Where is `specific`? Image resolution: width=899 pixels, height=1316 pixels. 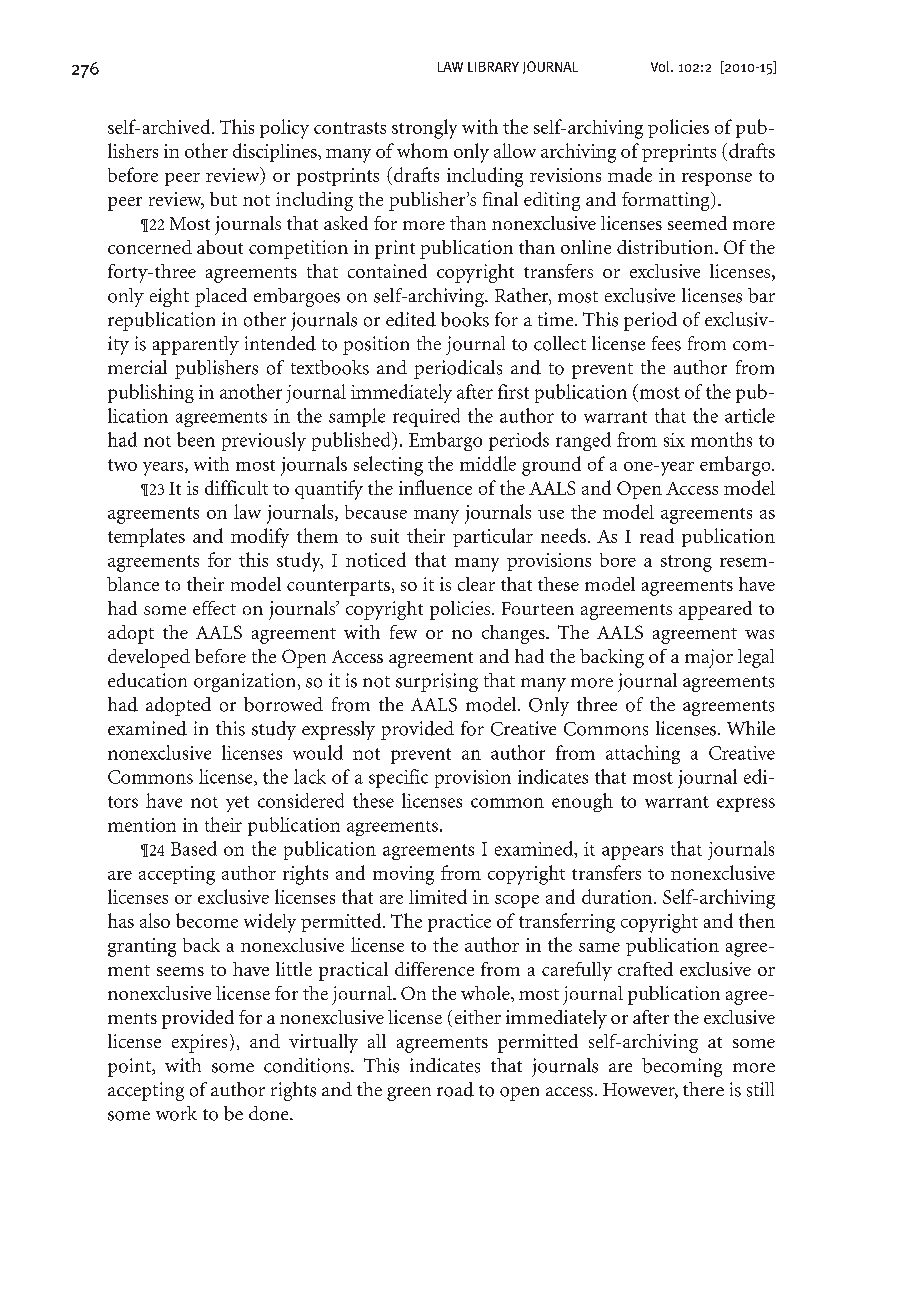 specific is located at coordinates (398, 778).
